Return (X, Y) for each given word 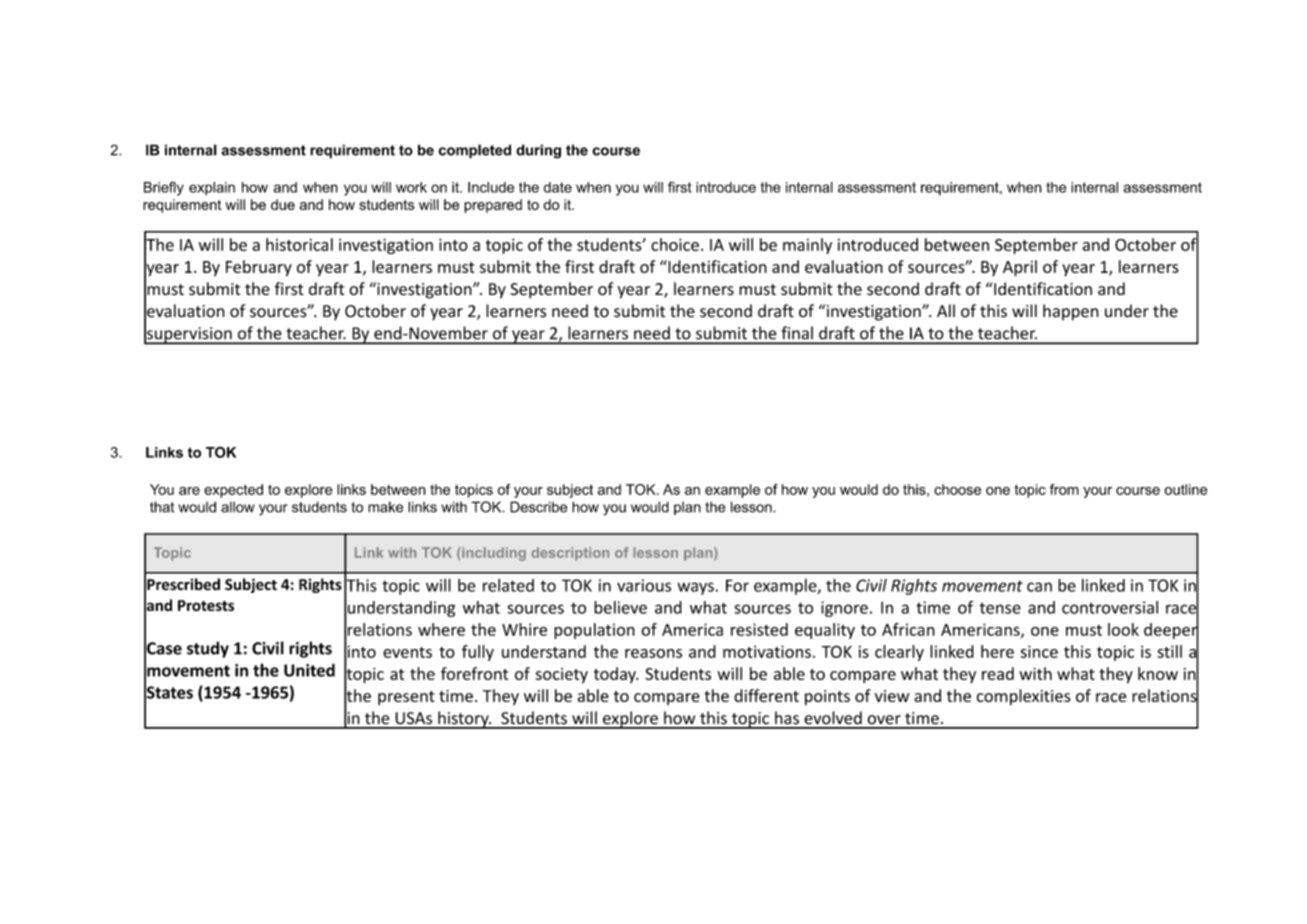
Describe (538, 507)
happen (1071, 312)
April (1020, 268)
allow (238, 507)
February (259, 268)
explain (212, 188)
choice (675, 244)
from (1064, 489)
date (558, 187)
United (309, 670)
